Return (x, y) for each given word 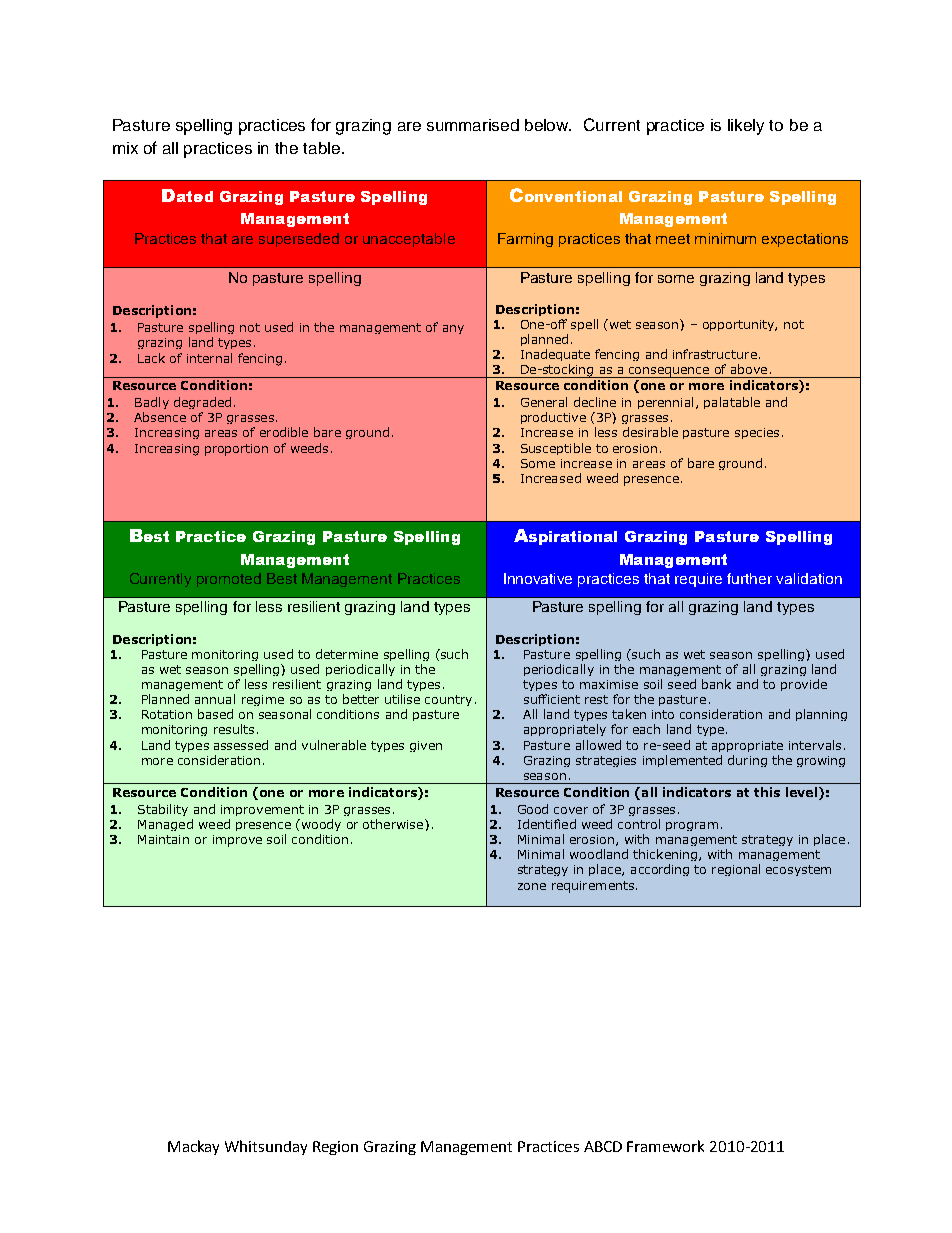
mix (125, 148)
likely (746, 127)
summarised (473, 125)
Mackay (193, 1147)
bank (716, 684)
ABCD (603, 1146)
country (448, 700)
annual (215, 699)
